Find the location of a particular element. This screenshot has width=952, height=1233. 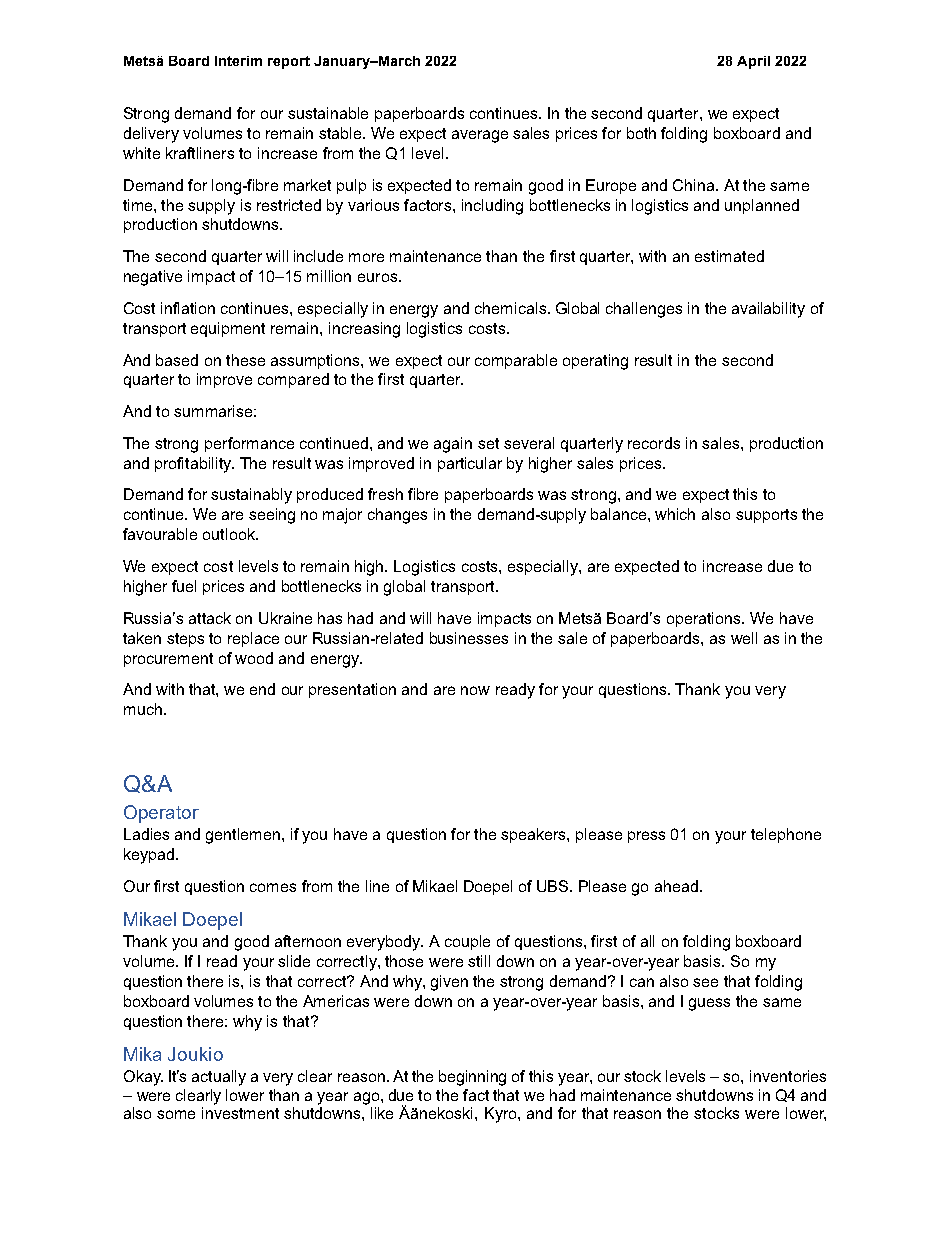

speakers is located at coordinates (534, 835).
